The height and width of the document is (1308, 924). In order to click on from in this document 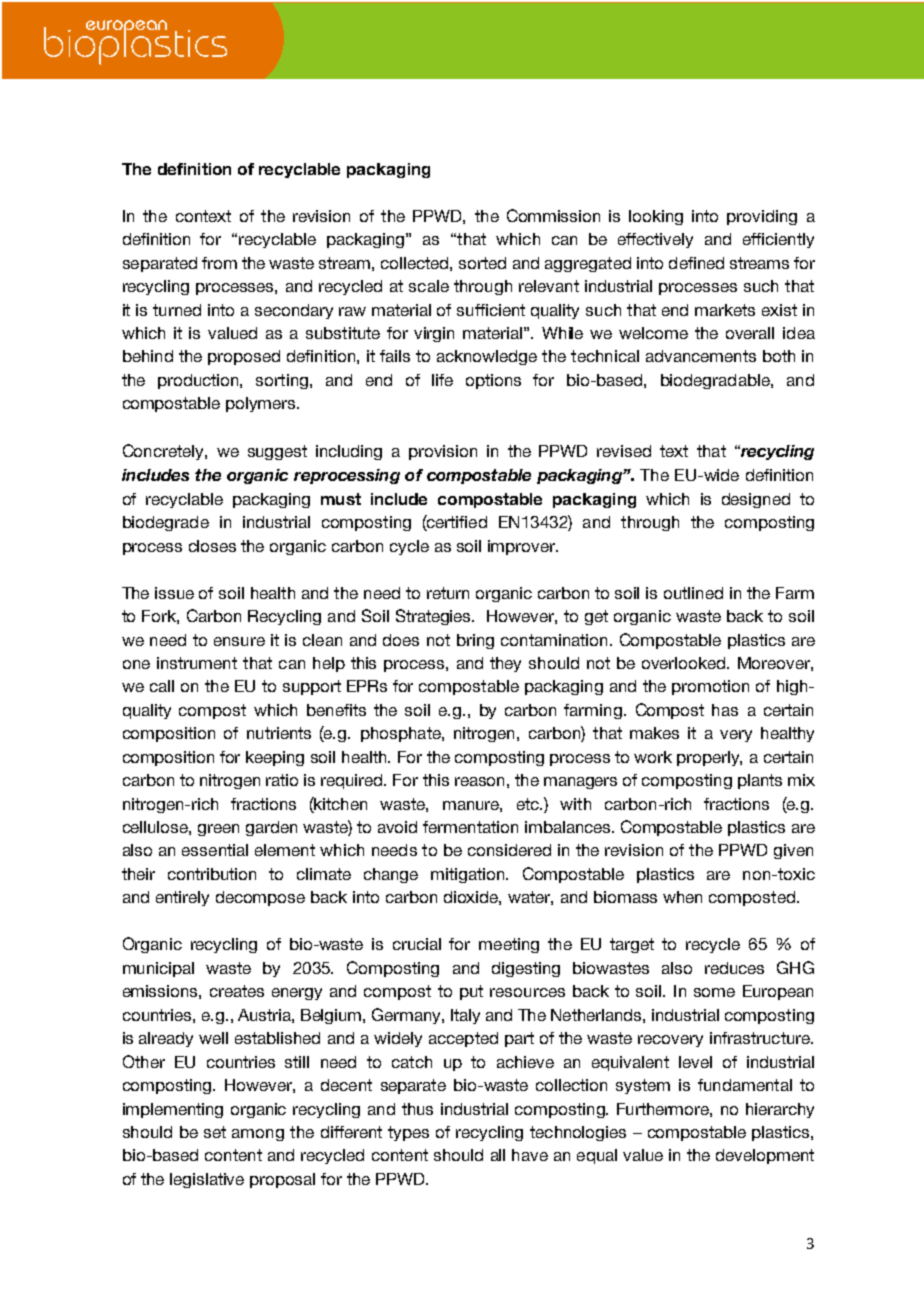, I will do `click(219, 263)`.
